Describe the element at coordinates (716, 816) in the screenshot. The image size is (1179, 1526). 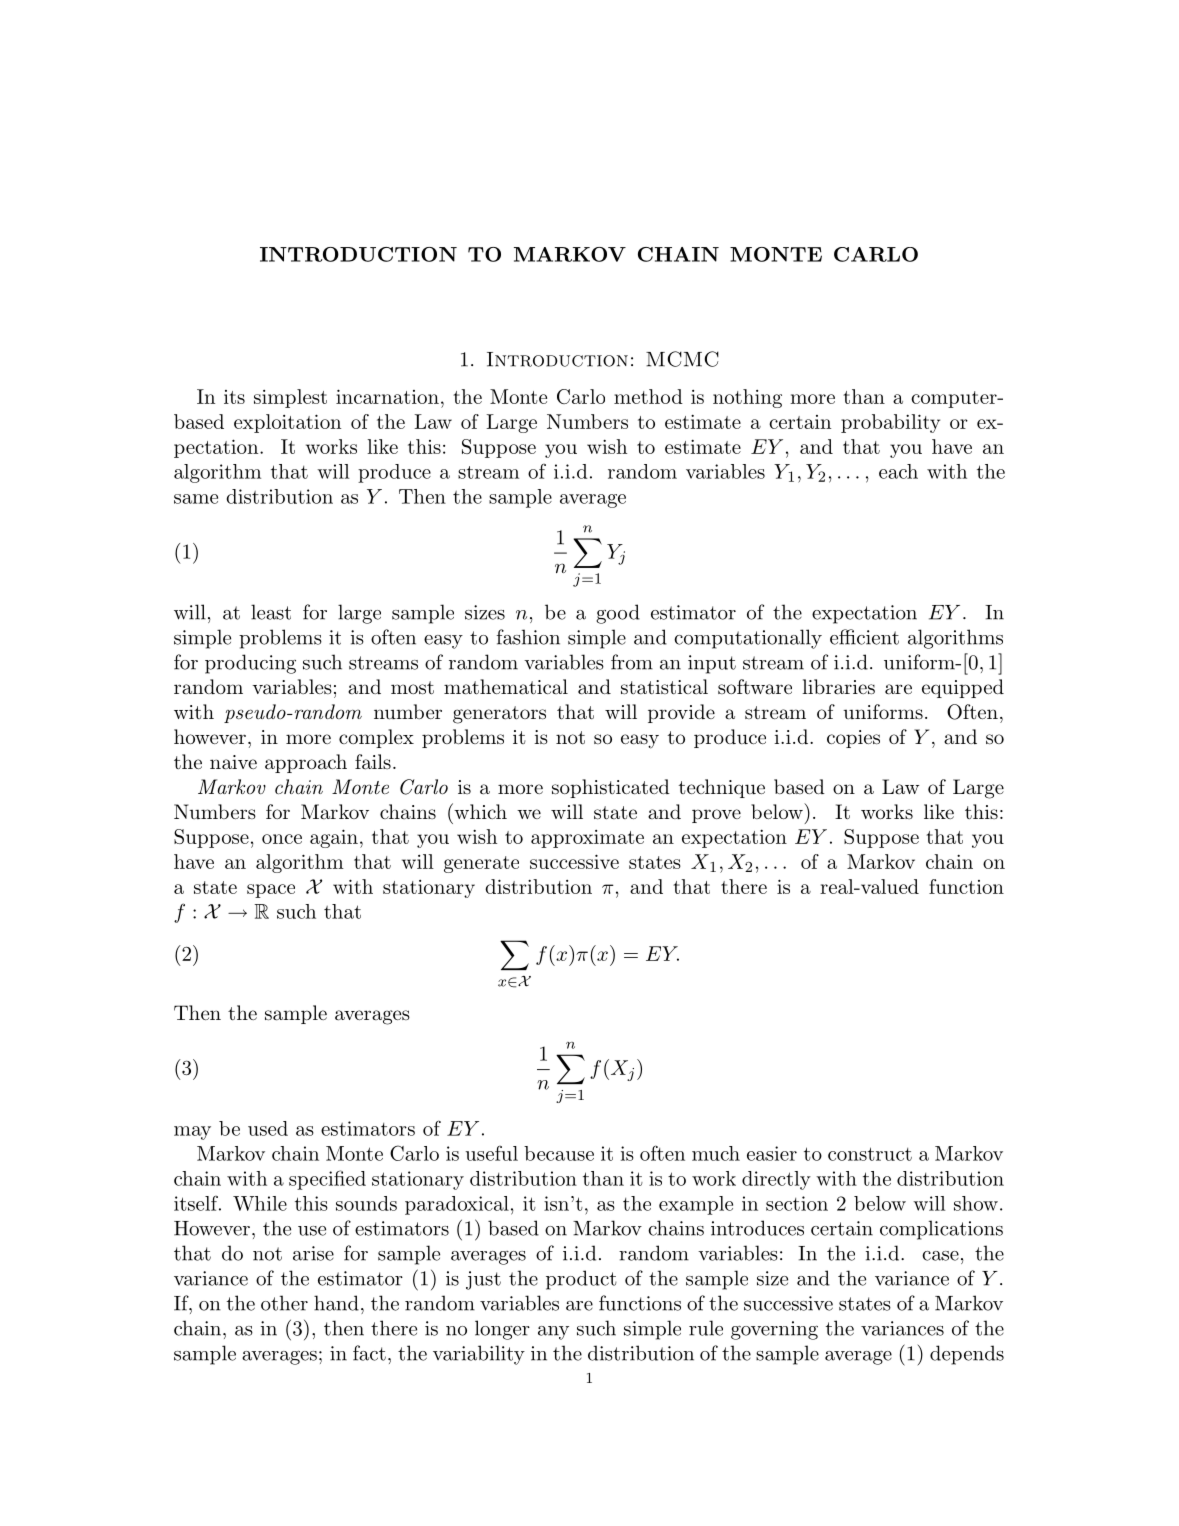
I see `prove` at that location.
